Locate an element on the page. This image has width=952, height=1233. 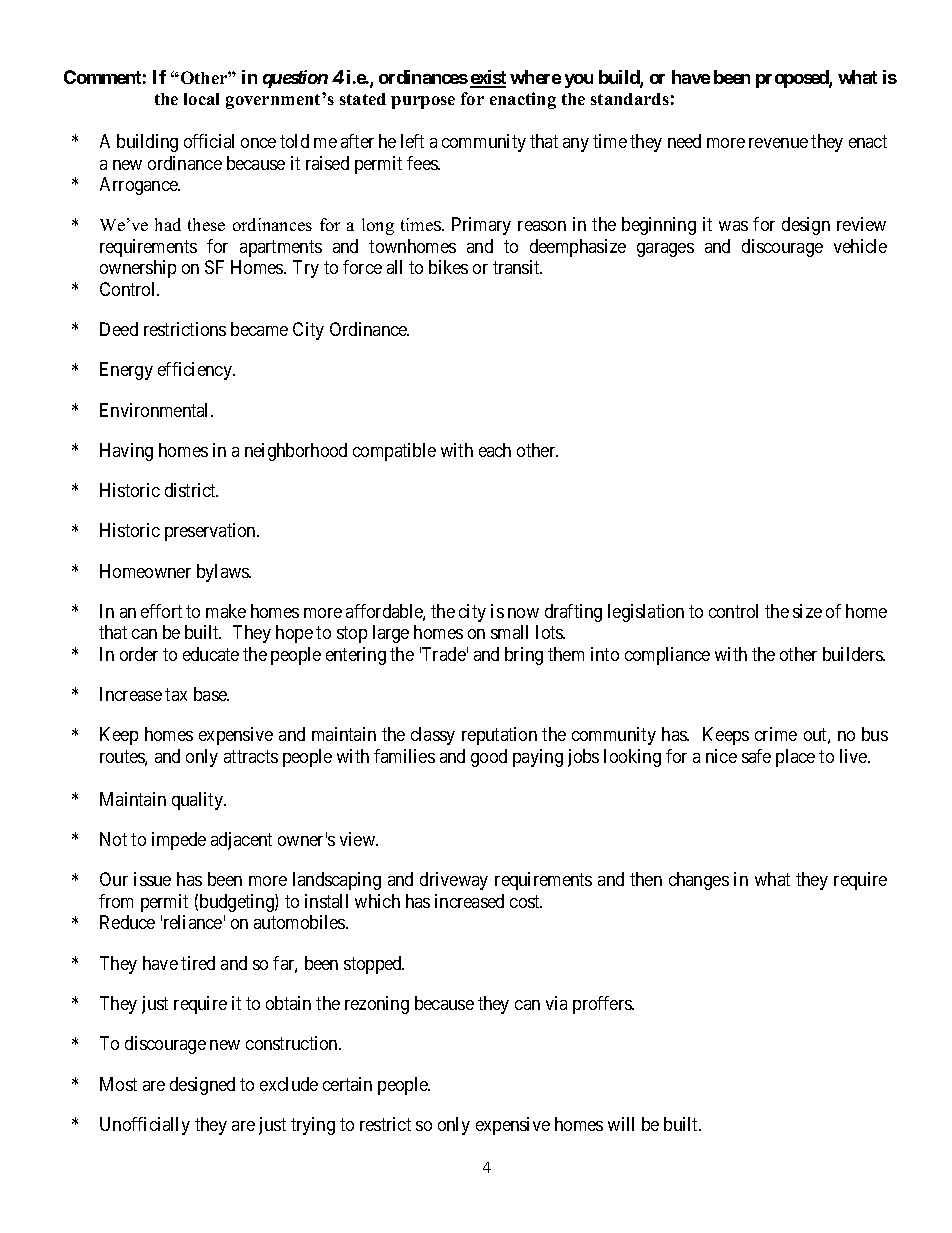
revenue is located at coordinates (778, 143).
